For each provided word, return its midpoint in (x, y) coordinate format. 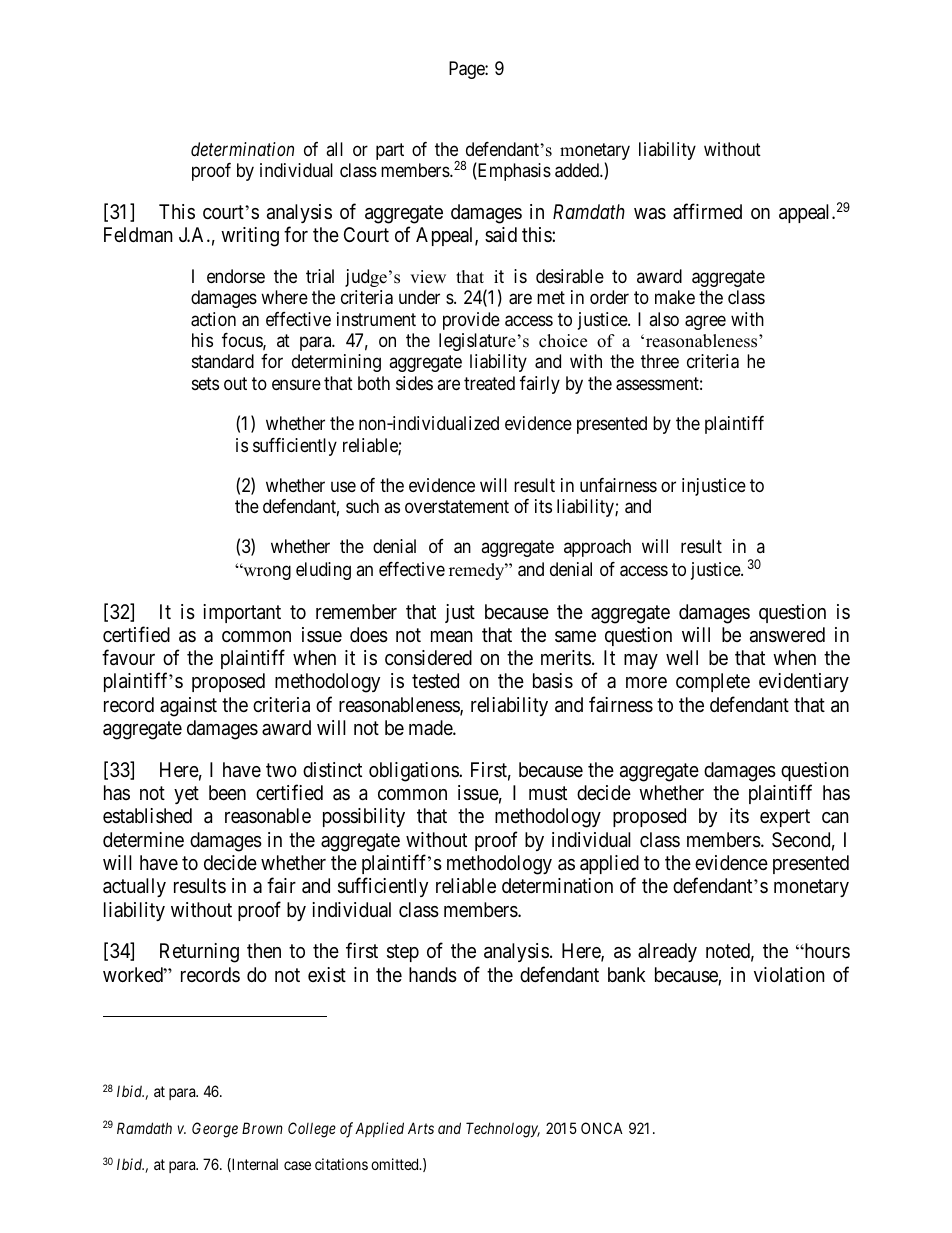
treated (489, 383)
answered (787, 635)
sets (205, 383)
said (501, 235)
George (215, 1130)
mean (452, 637)
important (242, 613)
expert (785, 818)
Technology (503, 1130)
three (660, 361)
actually (134, 887)
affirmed (707, 211)
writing (250, 237)
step (403, 953)
